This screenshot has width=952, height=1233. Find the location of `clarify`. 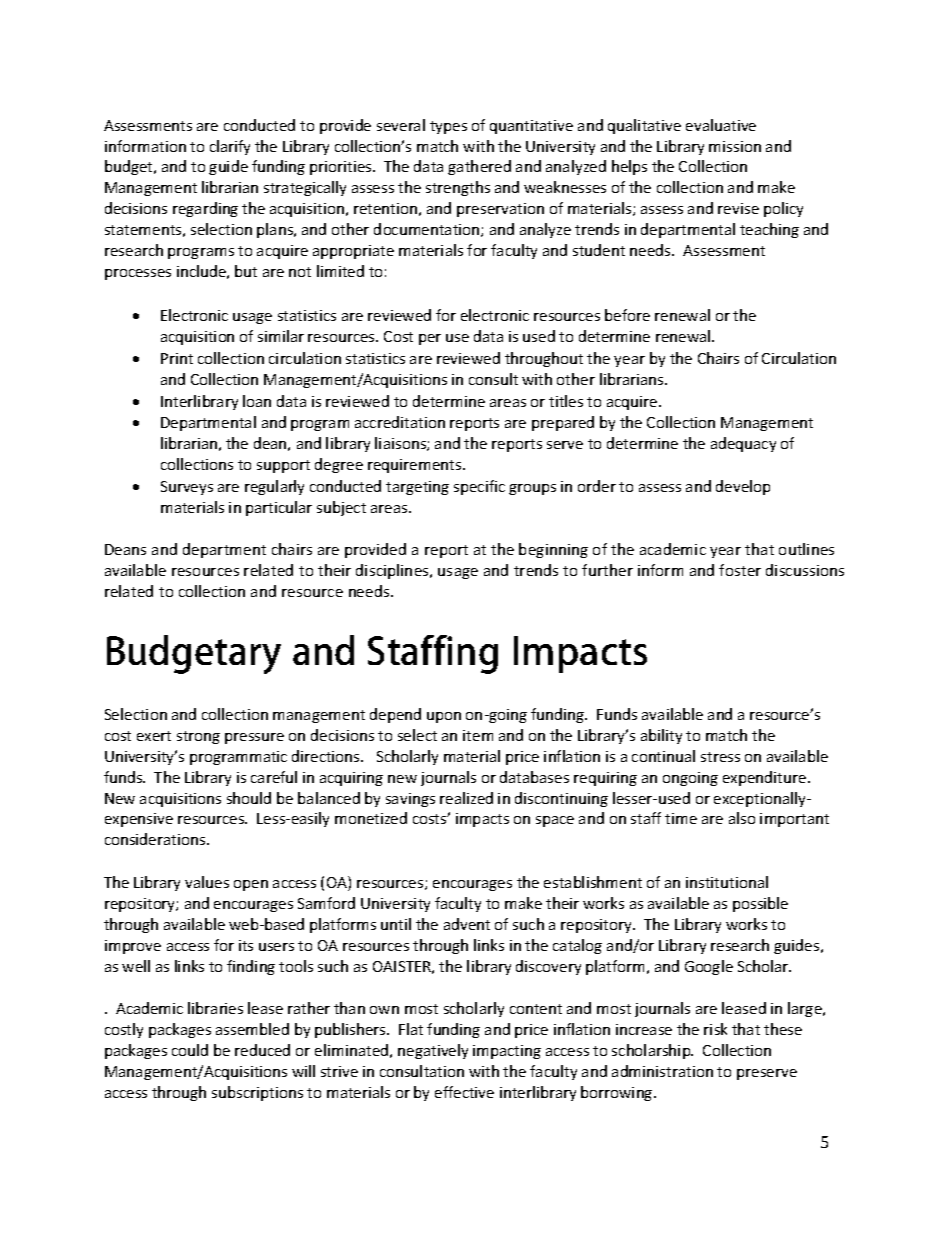

clarify is located at coordinates (230, 147).
